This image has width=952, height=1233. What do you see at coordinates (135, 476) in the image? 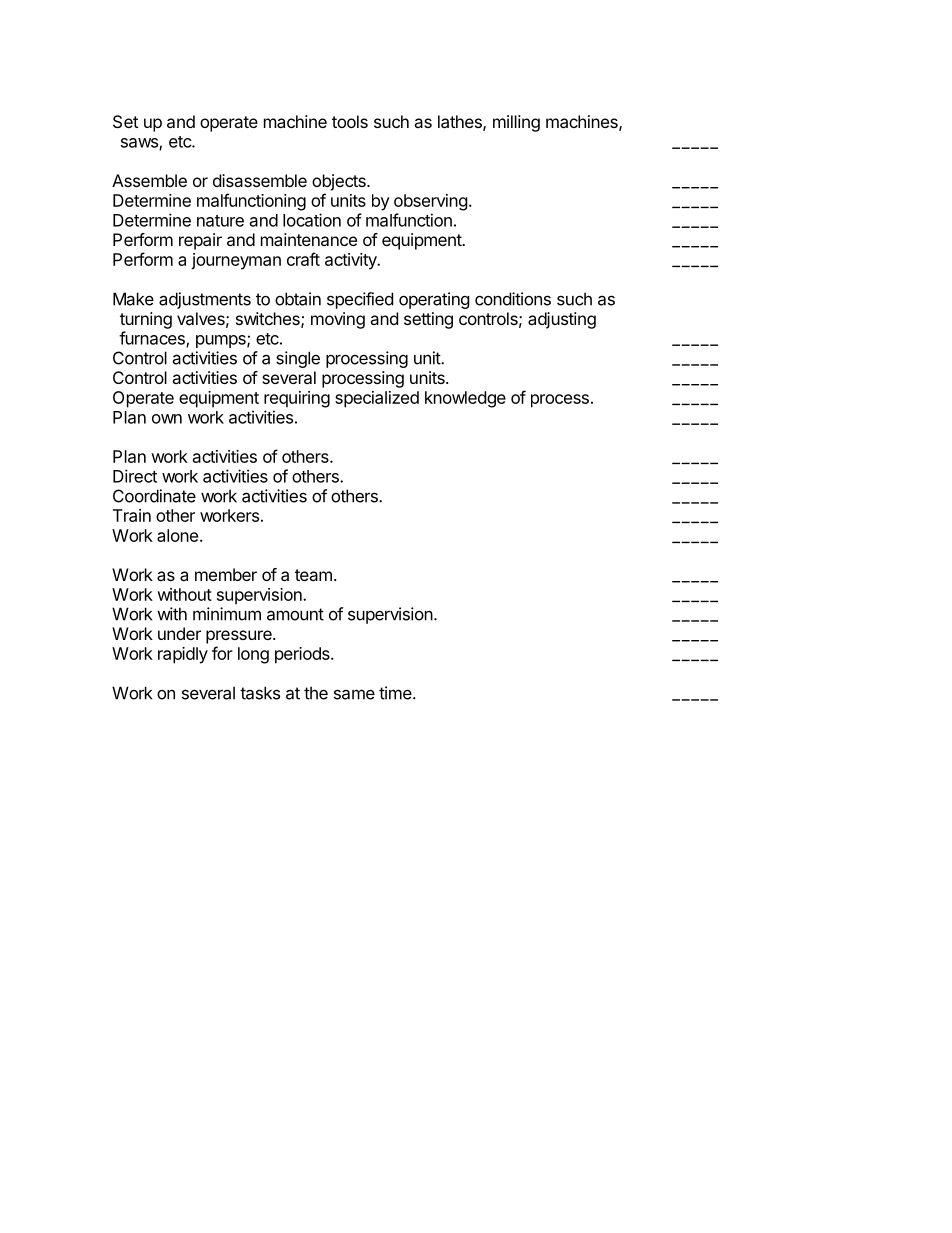
I see `Direct` at bounding box center [135, 476].
